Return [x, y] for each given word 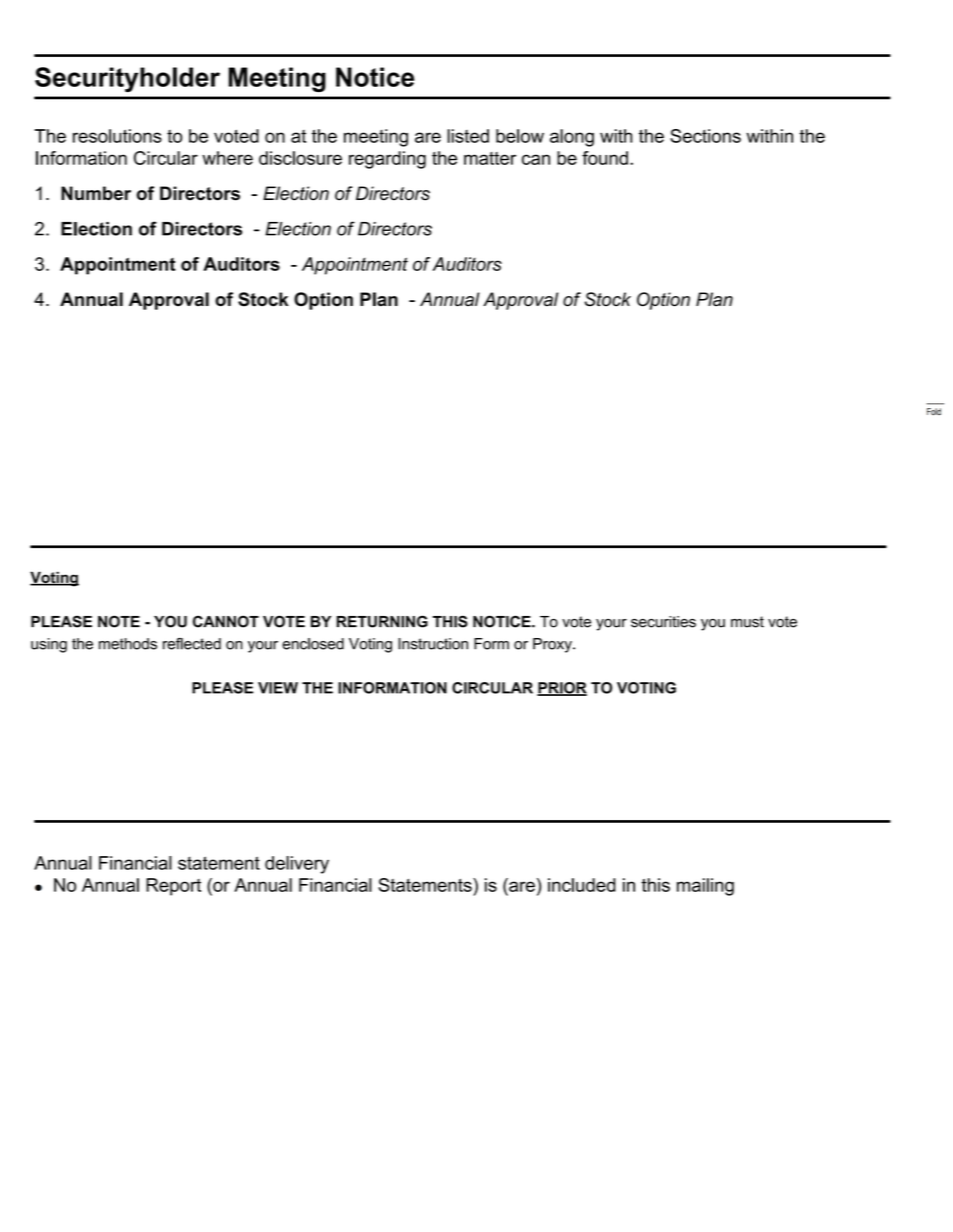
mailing [705, 887]
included [582, 885]
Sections [705, 136]
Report [173, 887]
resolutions [117, 136]
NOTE [119, 621]
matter [490, 158]
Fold [934, 412]
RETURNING [382, 621]
